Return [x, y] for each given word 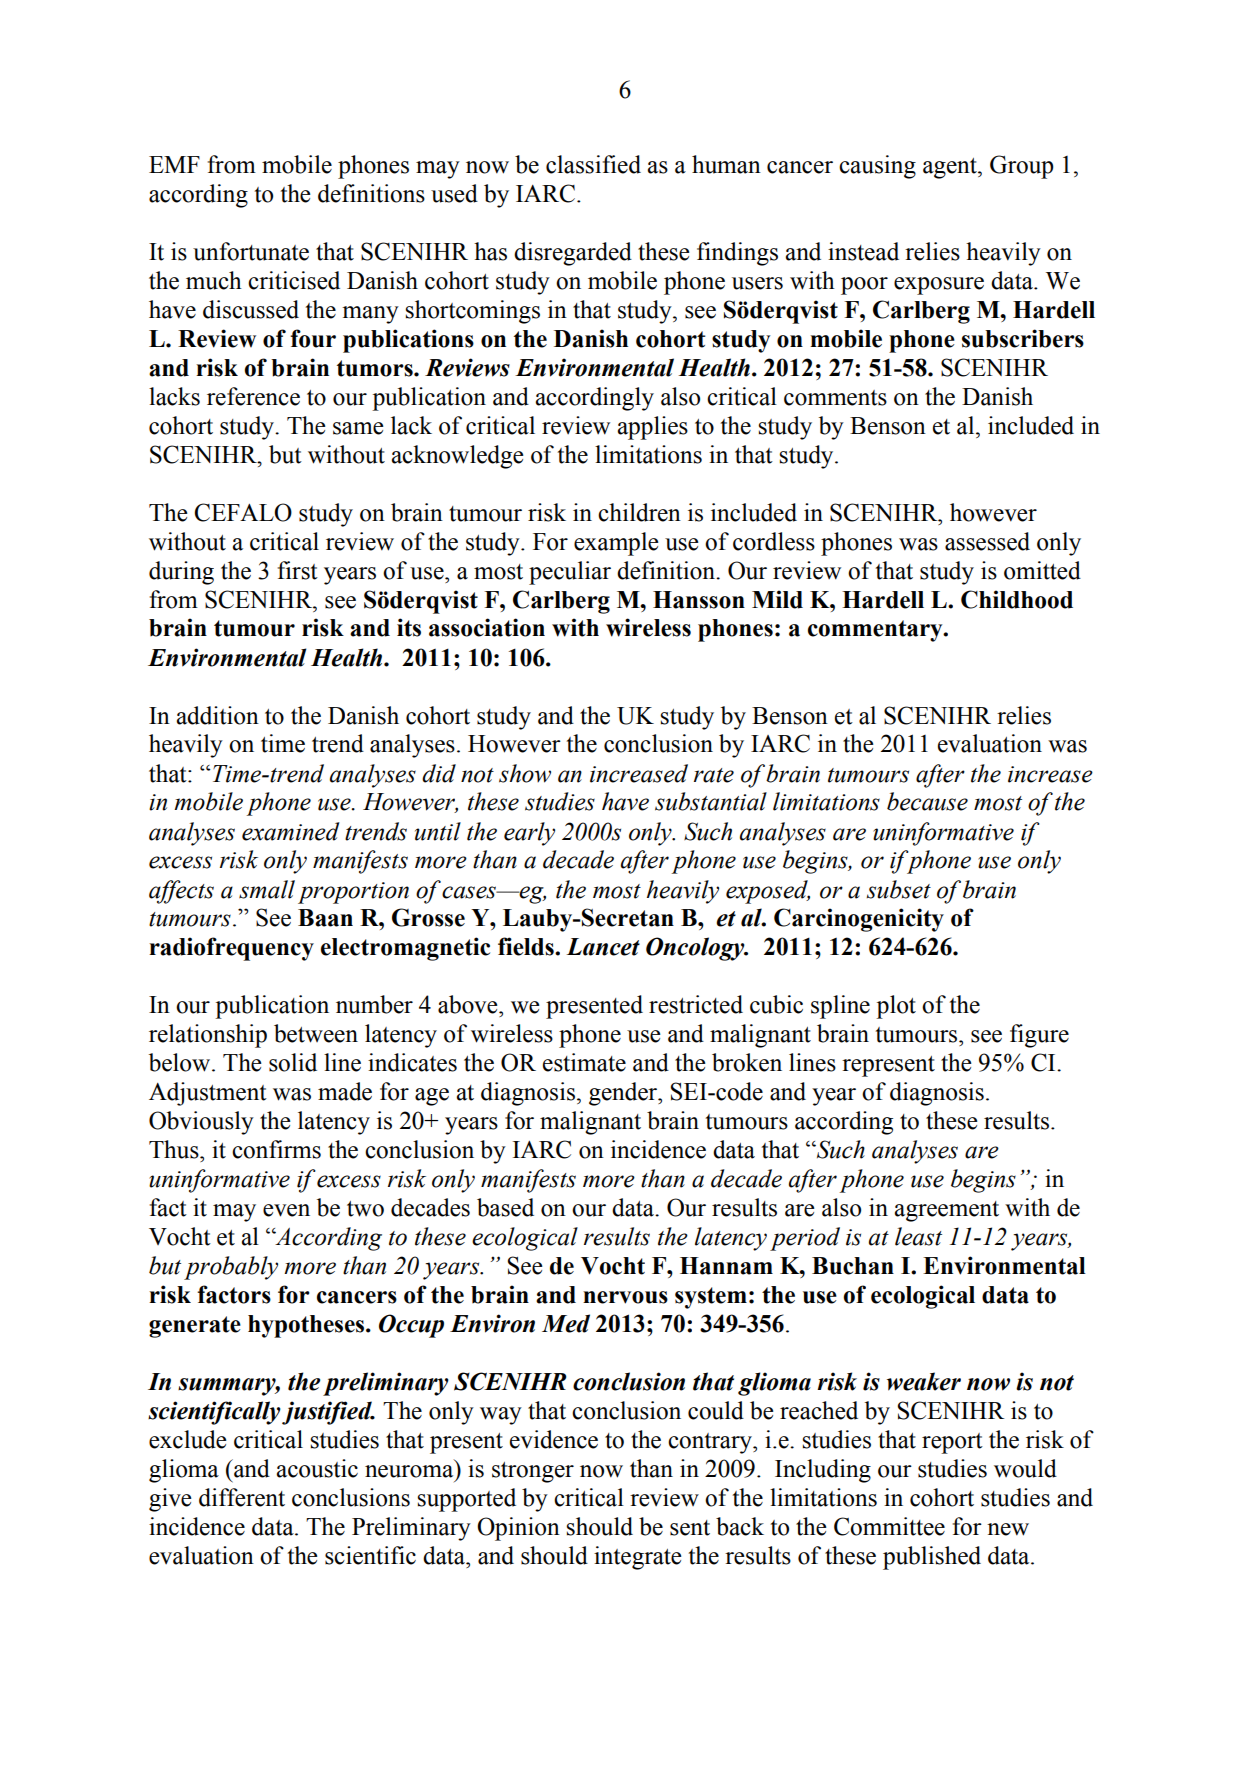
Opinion [518, 1529]
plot [896, 1007]
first [298, 570]
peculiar [570, 573]
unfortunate [251, 251]
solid [293, 1062]
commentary [876, 631]
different [242, 1497]
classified [593, 164]
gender [624, 1094]
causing [877, 167]
